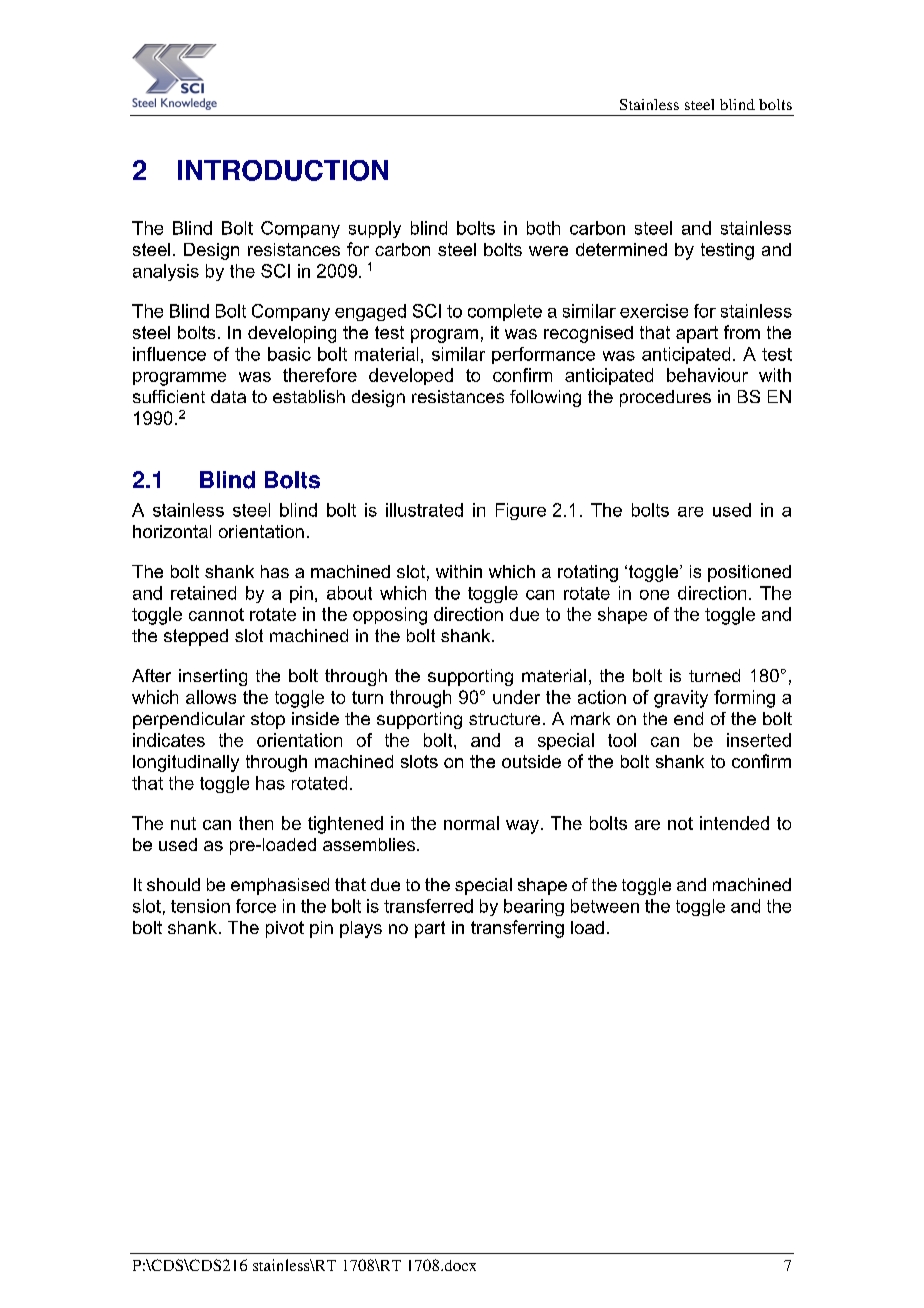 This screenshot has height=1308, width=924. Describe the element at coordinates (375, 229) in the screenshot. I see `supply` at that location.
